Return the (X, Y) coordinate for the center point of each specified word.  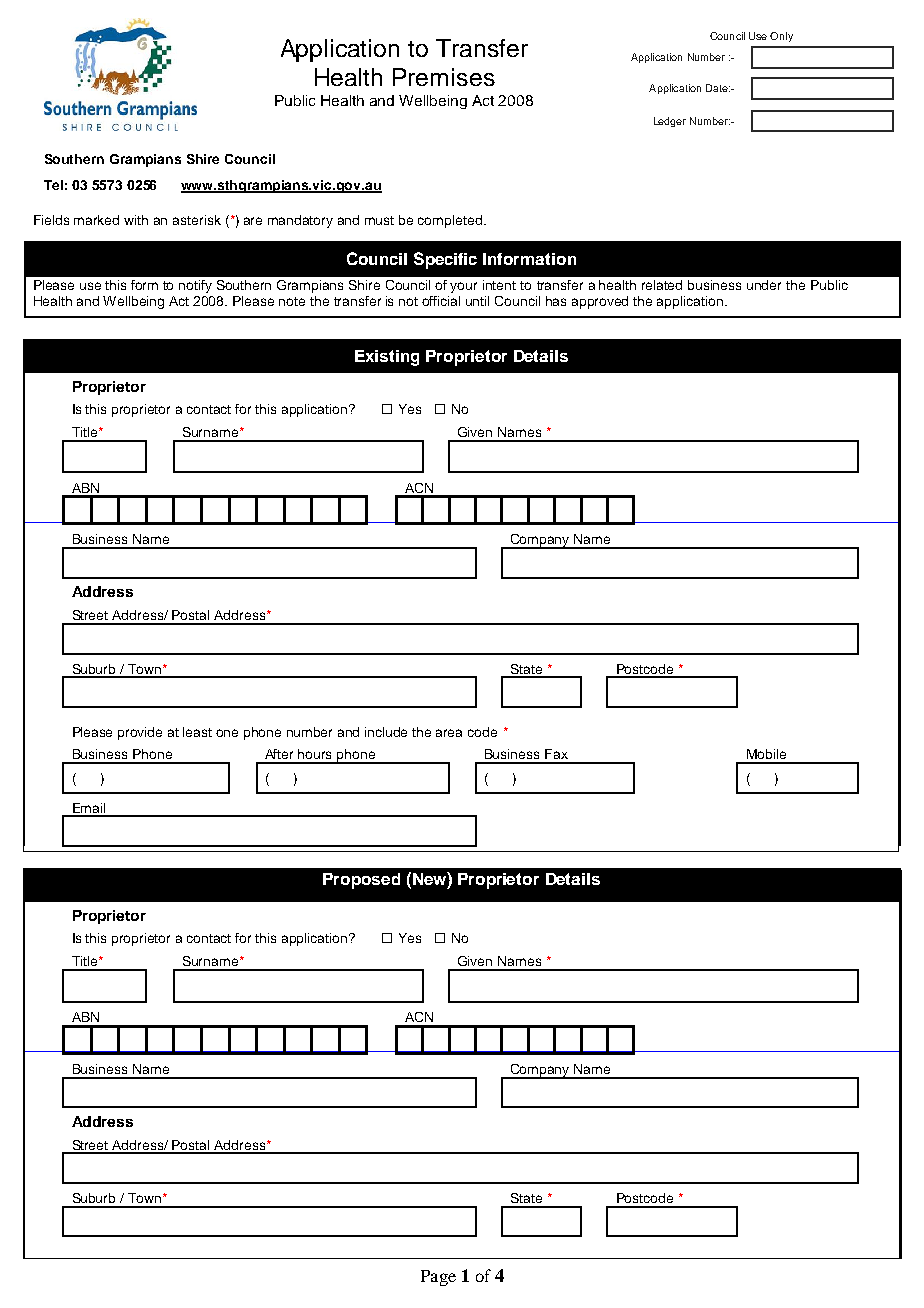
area (449, 733)
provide (140, 733)
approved (600, 302)
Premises (444, 77)
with (136, 220)
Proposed (361, 881)
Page (438, 1278)
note (292, 301)
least (197, 732)
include (386, 732)
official (441, 301)
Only (781, 37)
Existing (387, 358)
